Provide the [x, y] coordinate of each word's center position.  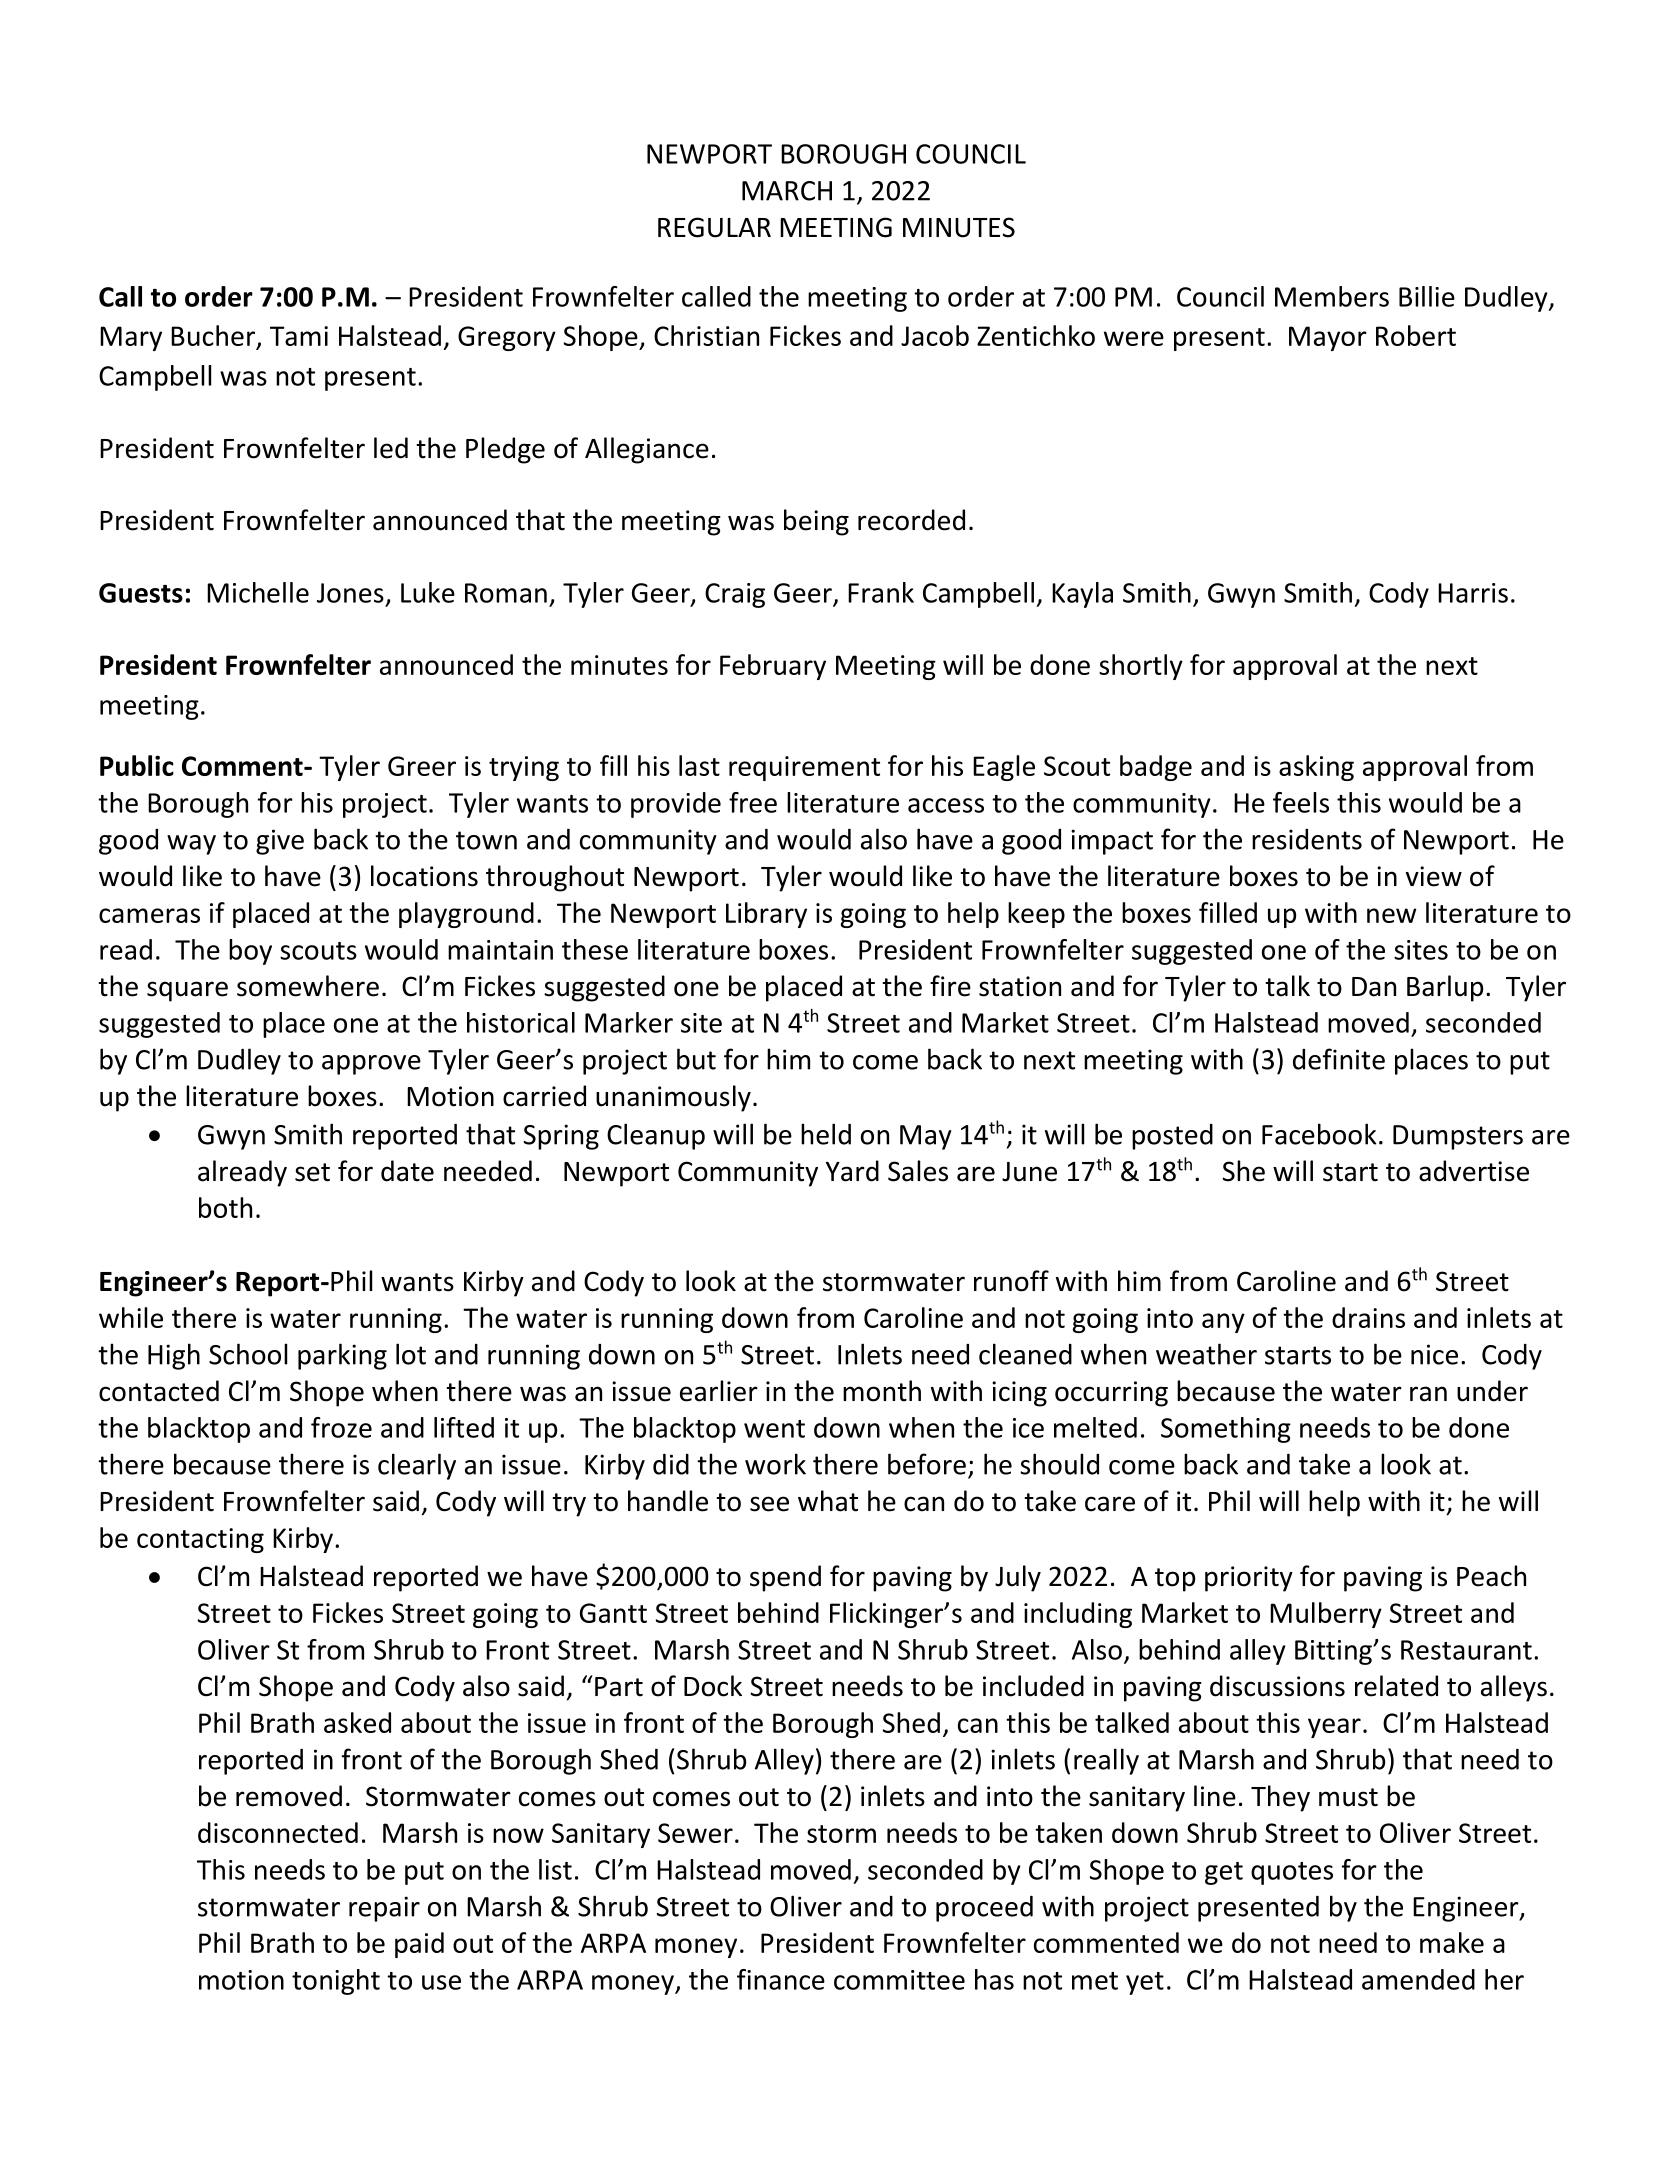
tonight [336, 1982]
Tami [299, 336]
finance [781, 1979]
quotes [1292, 1873]
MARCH [787, 191]
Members [1332, 296]
